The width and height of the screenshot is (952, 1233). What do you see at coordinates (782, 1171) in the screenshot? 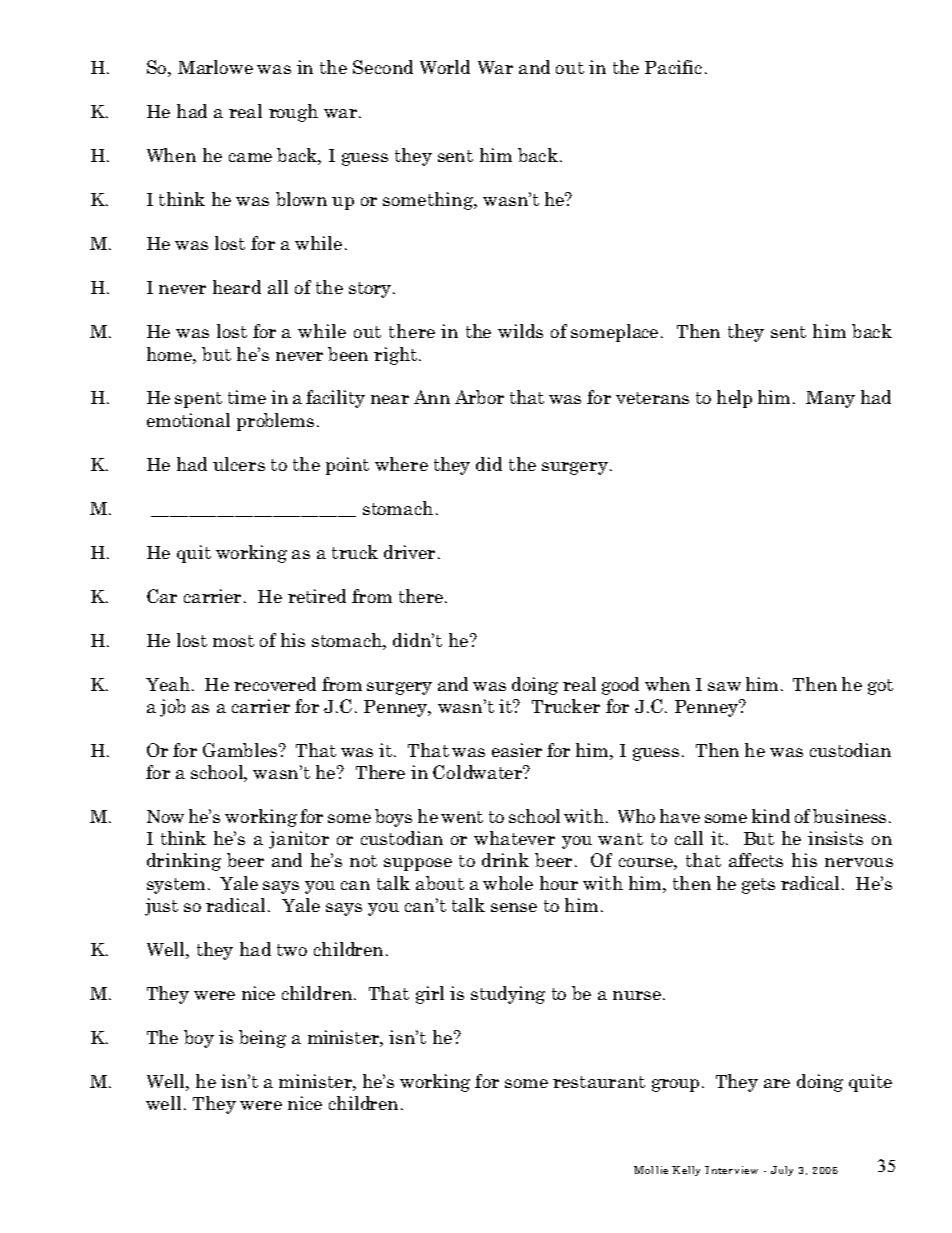
I see `July` at bounding box center [782, 1171].
